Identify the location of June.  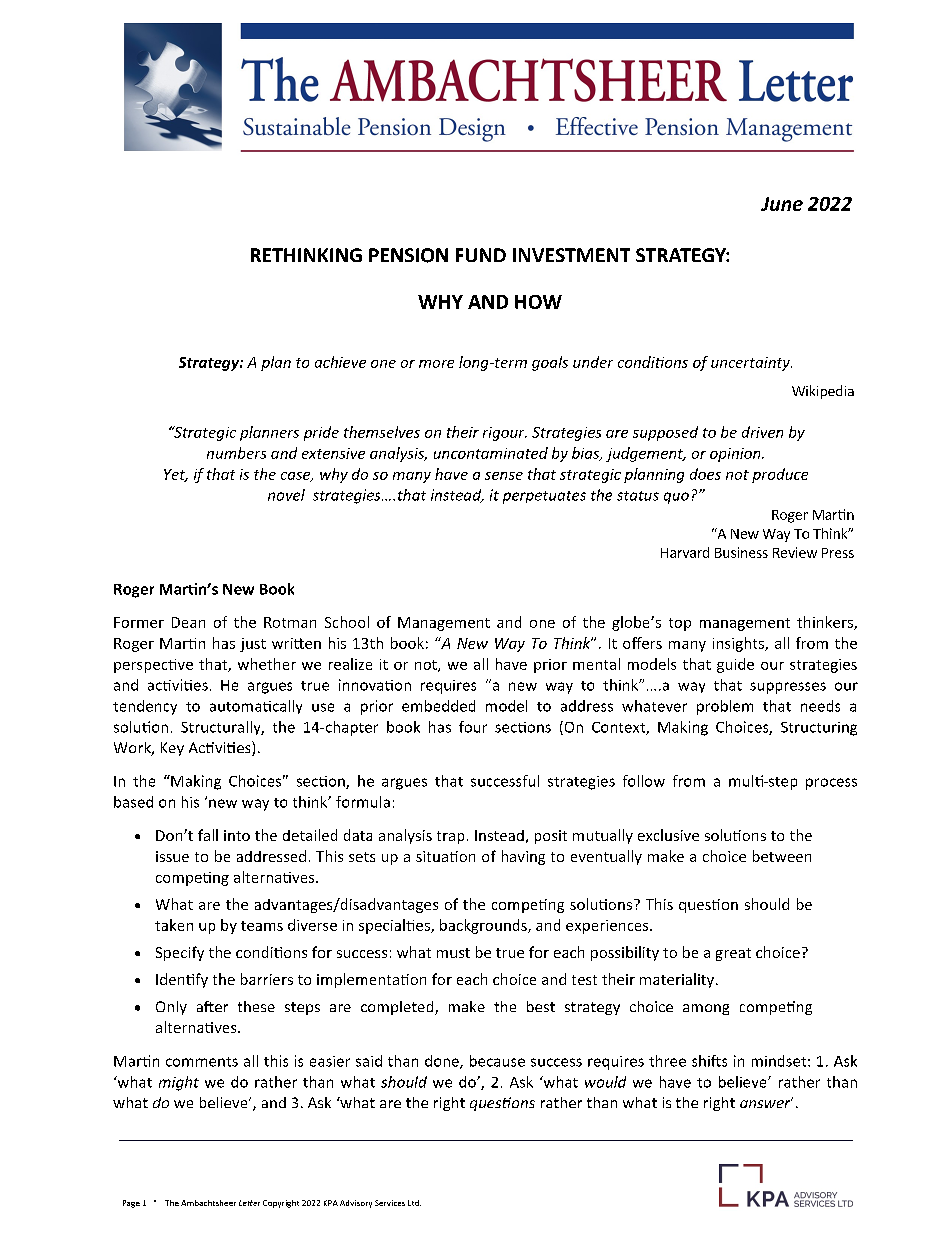
(782, 204).
